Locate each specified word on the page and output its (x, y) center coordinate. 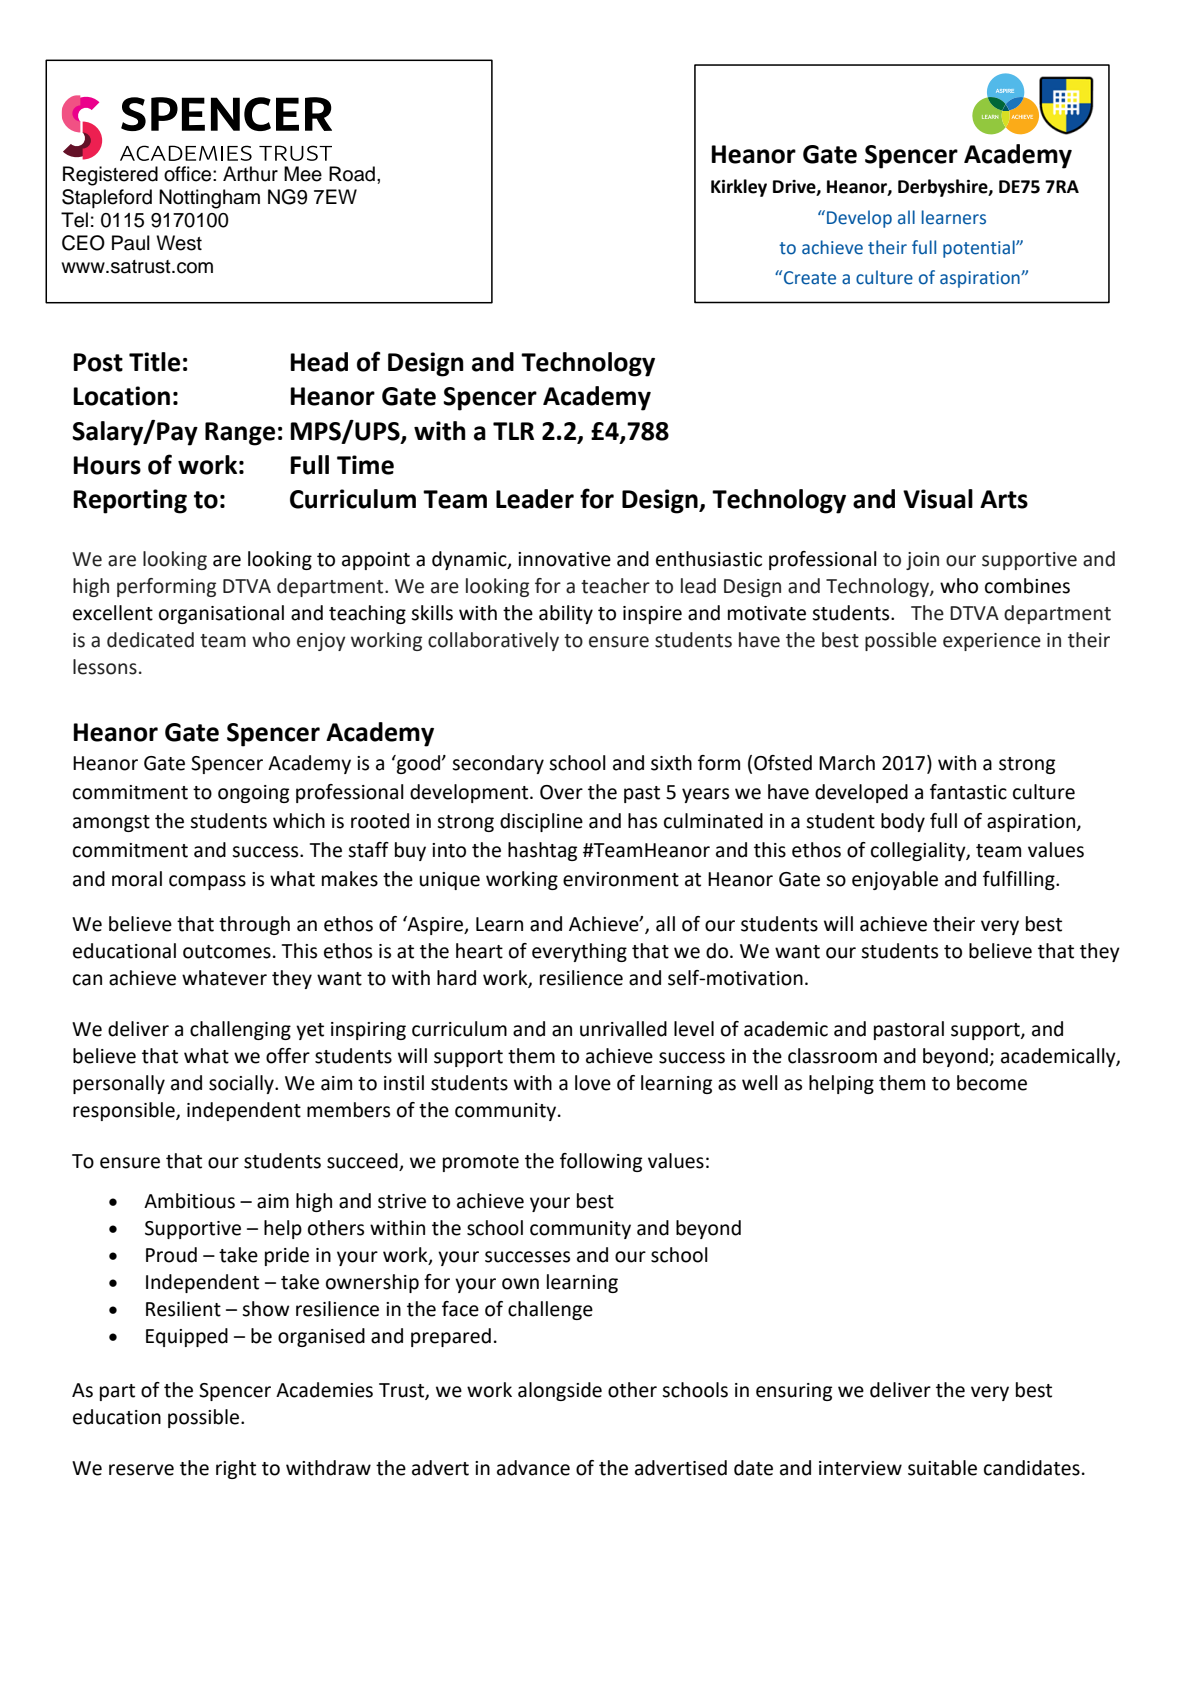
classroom (832, 1056)
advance (533, 1468)
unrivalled (623, 1029)
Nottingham (209, 199)
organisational (221, 614)
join (922, 561)
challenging (240, 1030)
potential (980, 249)
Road (352, 174)
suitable (942, 1468)
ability (566, 614)
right (236, 1469)
